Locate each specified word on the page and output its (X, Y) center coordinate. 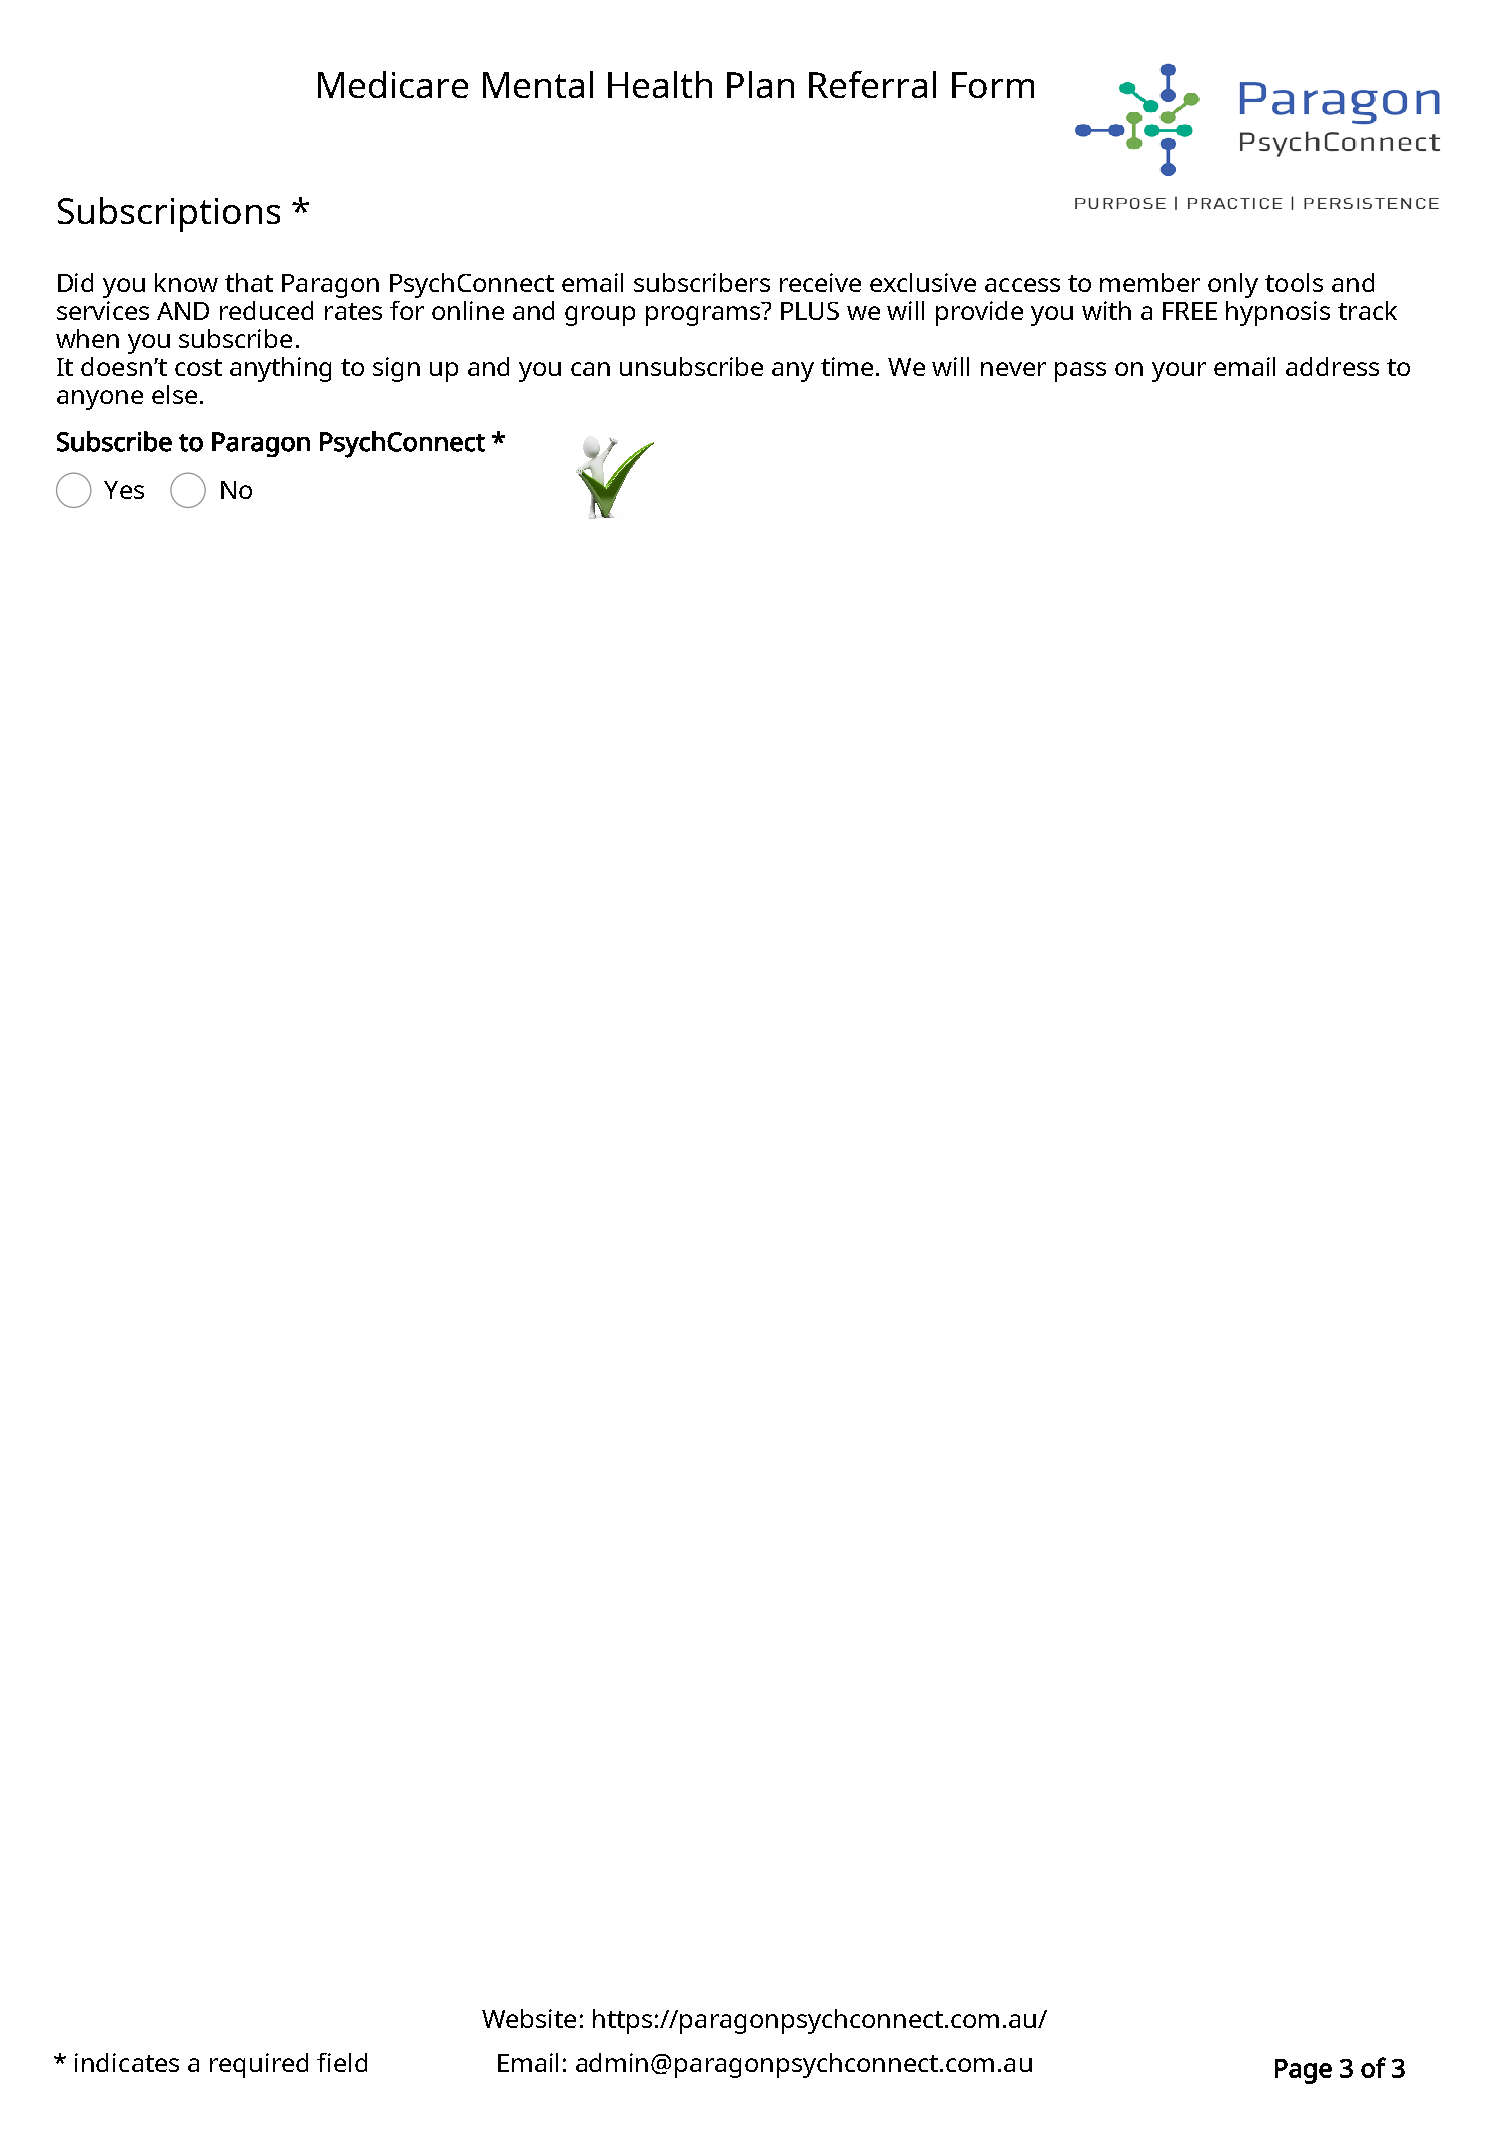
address (1332, 366)
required (259, 2065)
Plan (760, 84)
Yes (124, 490)
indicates (127, 2062)
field (342, 2062)
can (590, 369)
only (1233, 285)
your (1179, 372)
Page (1303, 2071)
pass (1080, 372)
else (174, 394)
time (847, 366)
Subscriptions (169, 214)
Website (529, 2018)
